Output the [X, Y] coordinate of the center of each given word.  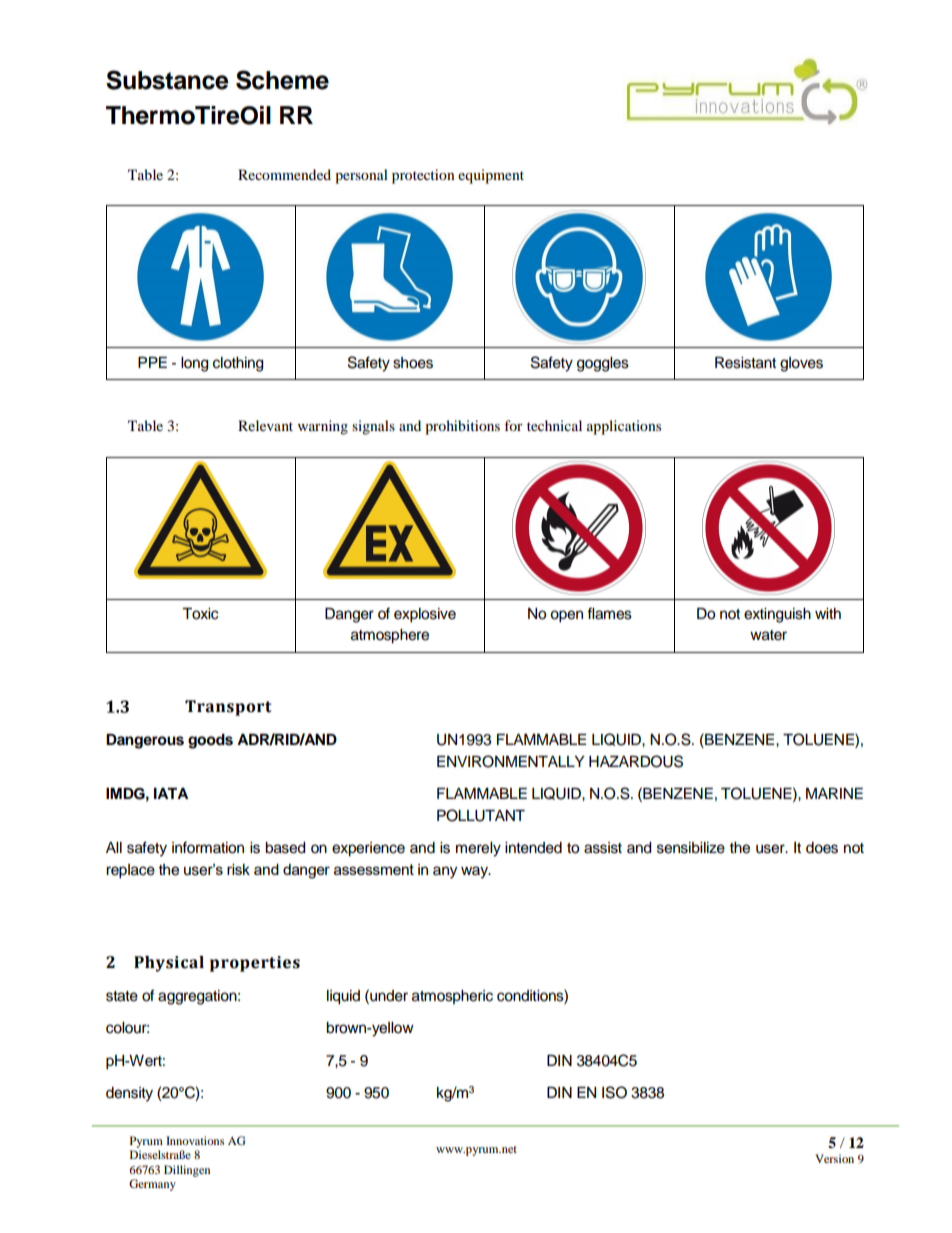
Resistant [745, 363]
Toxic [200, 614]
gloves [801, 364]
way [476, 872]
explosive [425, 615]
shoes [413, 363]
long [194, 364]
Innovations [195, 1140]
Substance [167, 80]
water [768, 635]
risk [238, 869]
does [822, 848]
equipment [491, 176]
